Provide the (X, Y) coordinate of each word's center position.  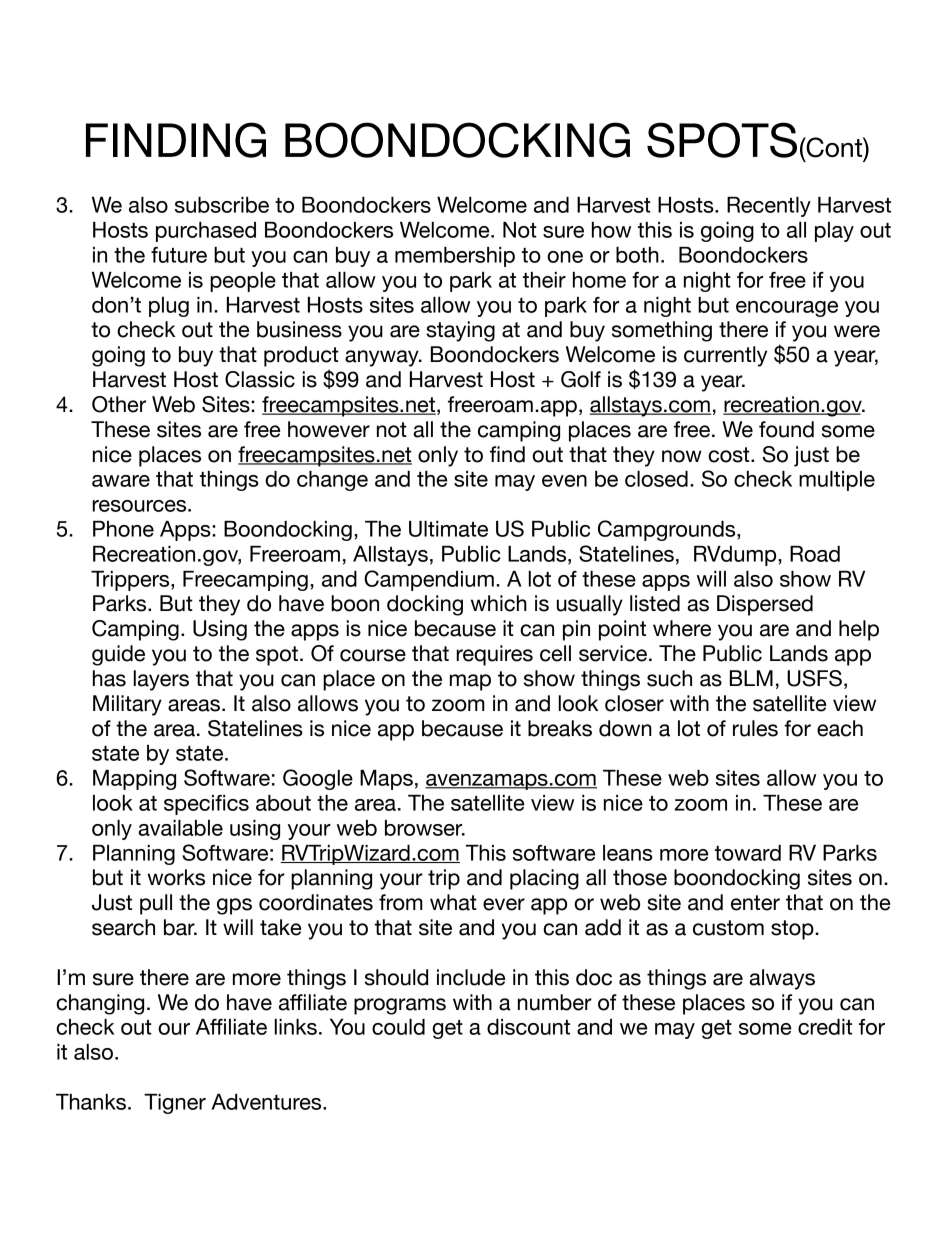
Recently (769, 207)
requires (494, 655)
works (176, 877)
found (786, 429)
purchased (206, 232)
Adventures (267, 1102)
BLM (751, 678)
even (564, 481)
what (453, 902)
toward (748, 853)
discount (528, 1027)
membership (455, 257)
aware (121, 481)
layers (161, 680)
